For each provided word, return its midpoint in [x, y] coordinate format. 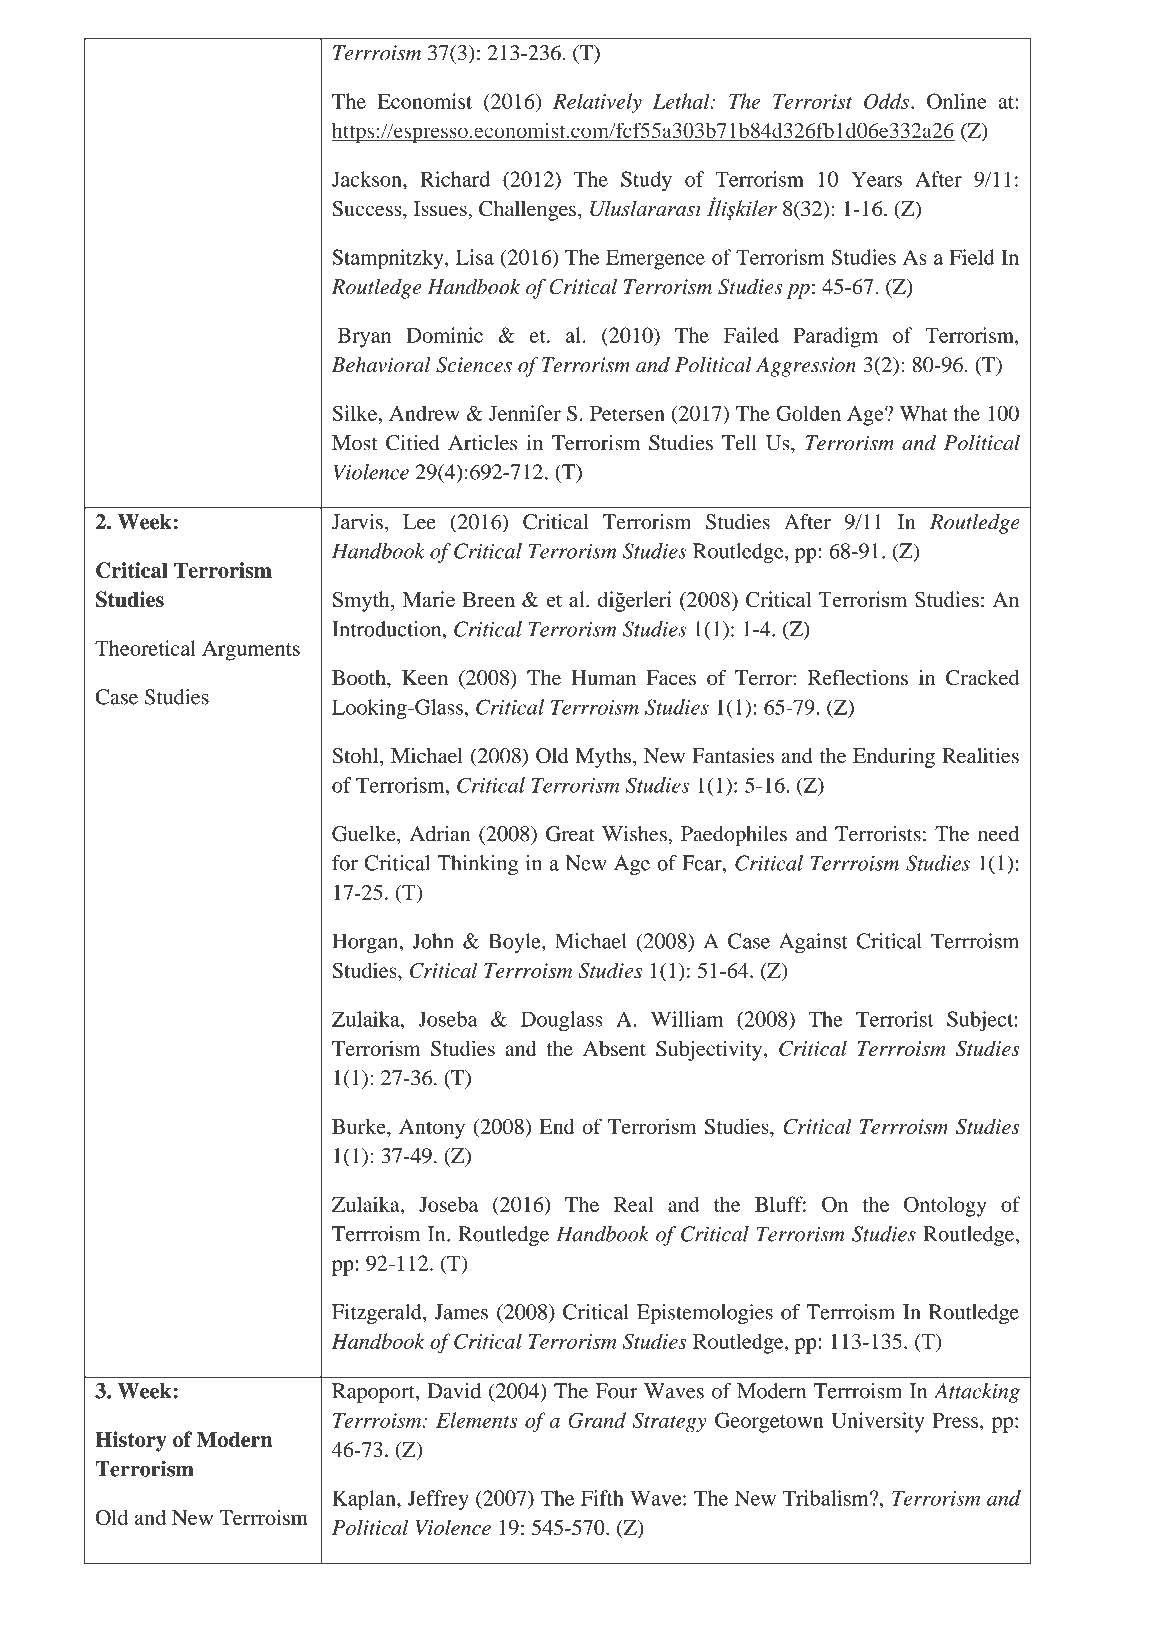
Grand [597, 1420]
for [345, 863]
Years [877, 179]
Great [570, 834]
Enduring [894, 758]
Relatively [597, 103]
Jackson [368, 179]
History [130, 1441]
